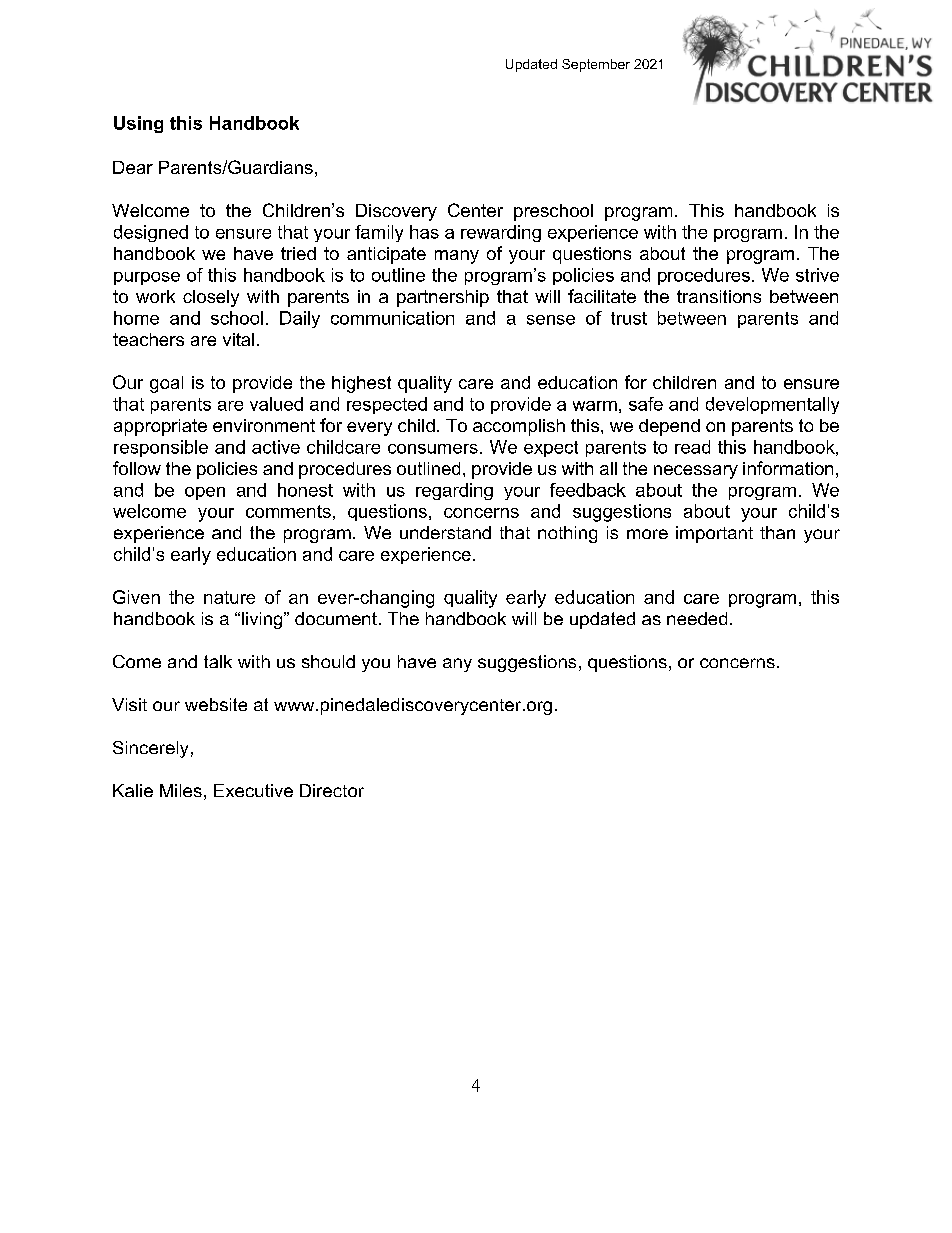  What do you see at coordinates (772, 405) in the document?
I see `developmentally` at bounding box center [772, 405].
